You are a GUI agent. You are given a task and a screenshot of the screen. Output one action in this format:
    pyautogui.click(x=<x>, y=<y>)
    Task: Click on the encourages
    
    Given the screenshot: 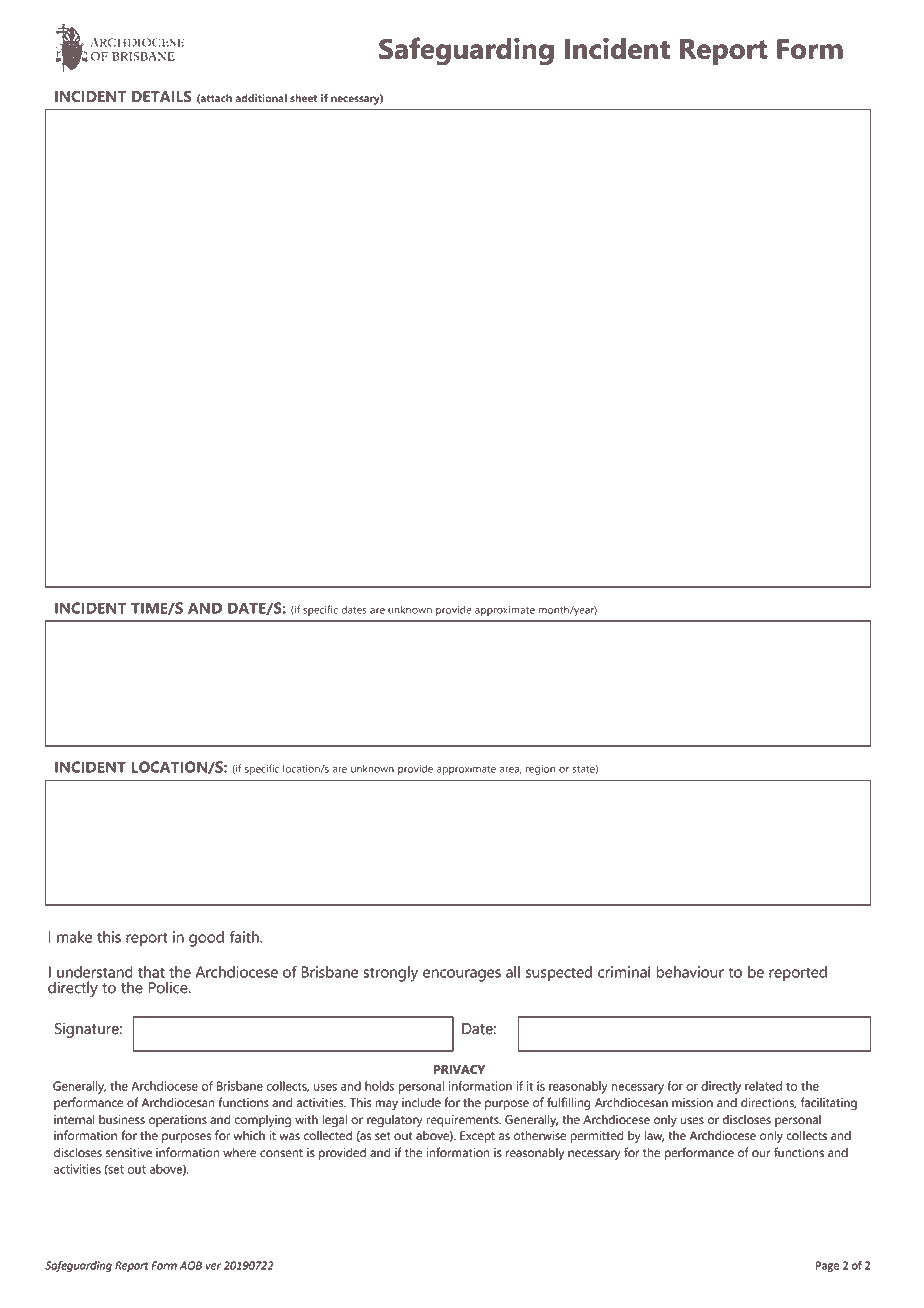 What is the action you would take?
    pyautogui.click(x=462, y=975)
